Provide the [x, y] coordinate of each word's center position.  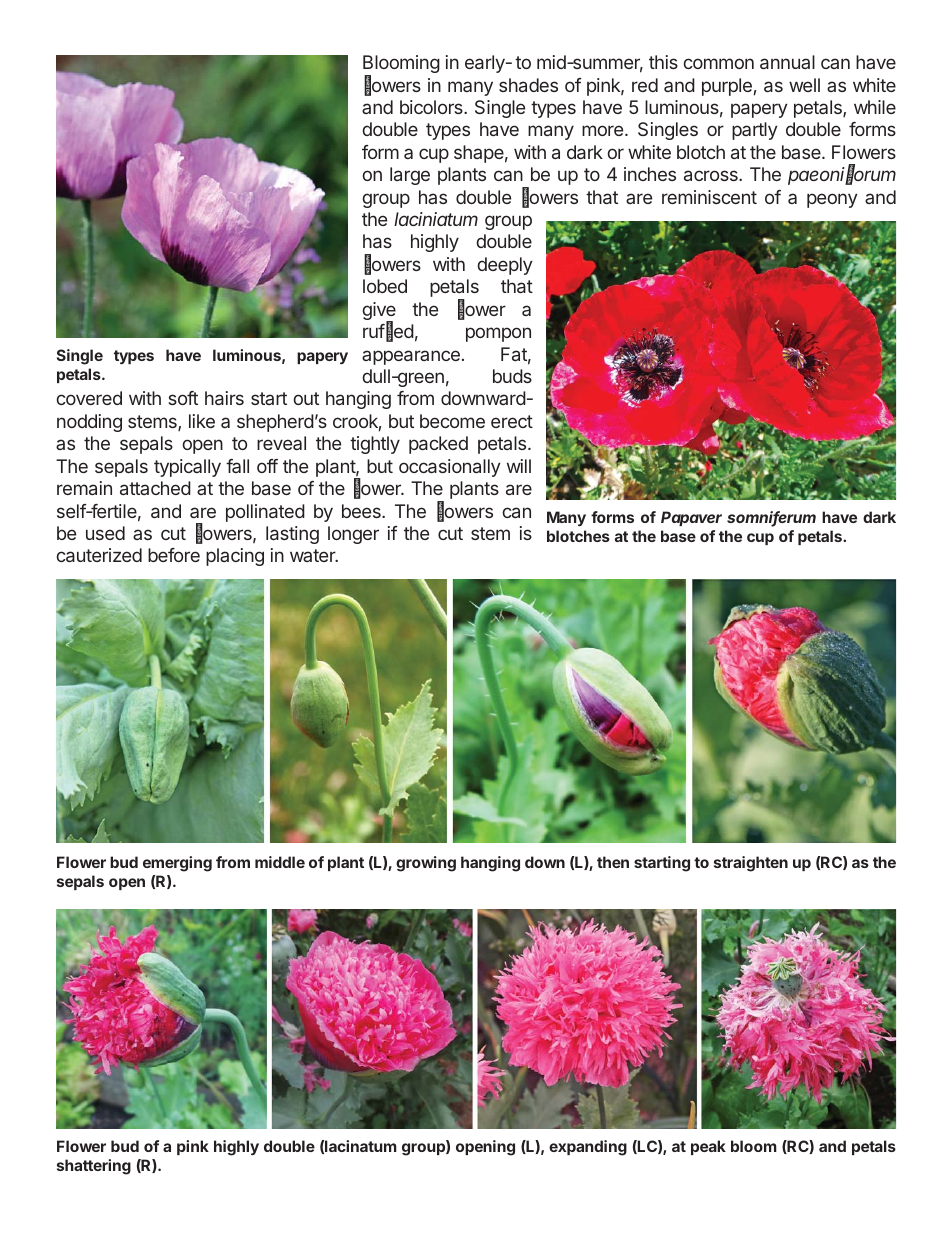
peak [708, 1147]
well [804, 85]
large [410, 176]
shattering [94, 1167]
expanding [588, 1148]
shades [528, 85]
